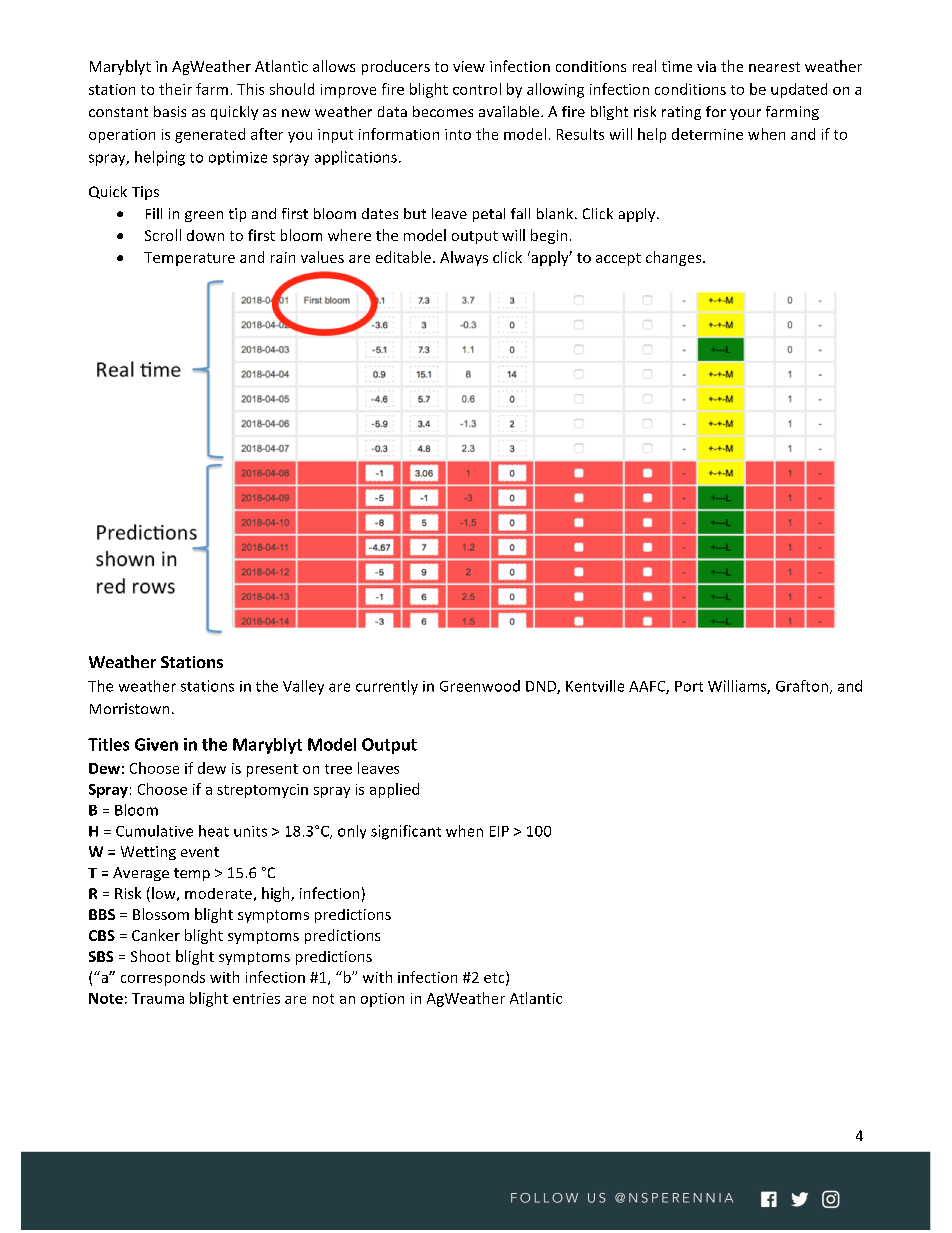 The height and width of the screenshot is (1233, 952). I want to click on rain, so click(283, 257).
